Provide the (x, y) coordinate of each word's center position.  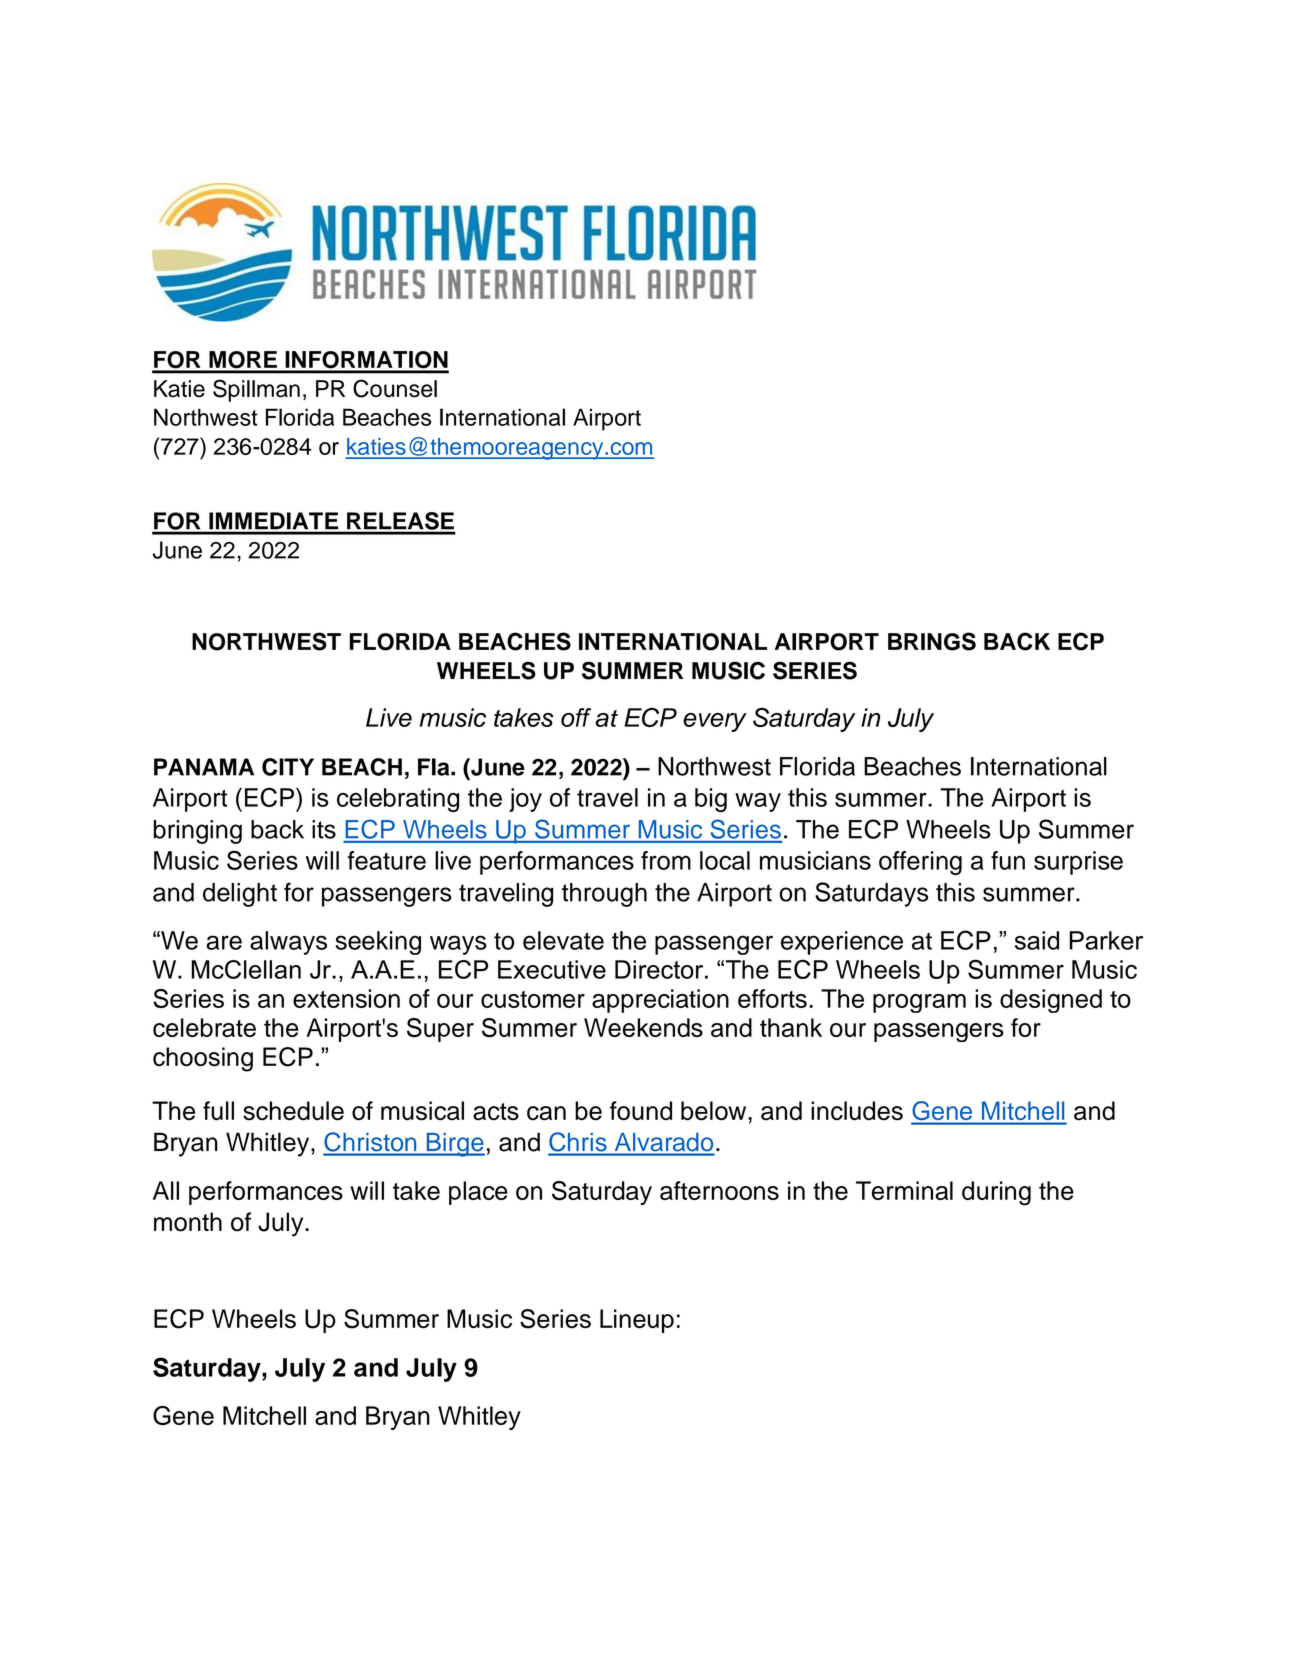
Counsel (395, 388)
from (666, 860)
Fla (435, 767)
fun (1008, 860)
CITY (288, 767)
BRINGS (932, 641)
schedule (293, 1111)
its (324, 829)
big (711, 800)
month (188, 1222)
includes (857, 1111)
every (715, 722)
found (641, 1111)
